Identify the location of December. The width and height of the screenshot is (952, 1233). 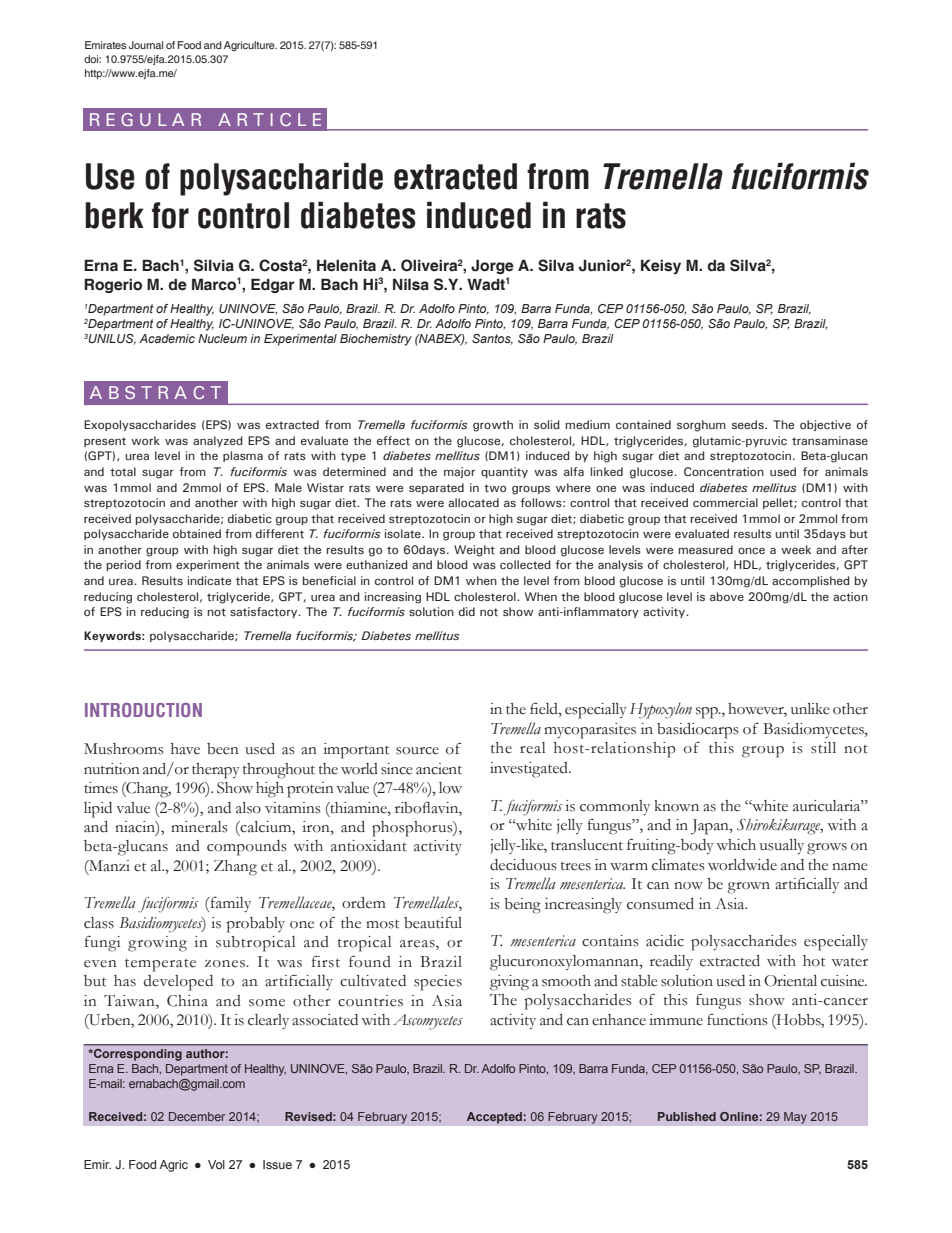
(197, 1116).
